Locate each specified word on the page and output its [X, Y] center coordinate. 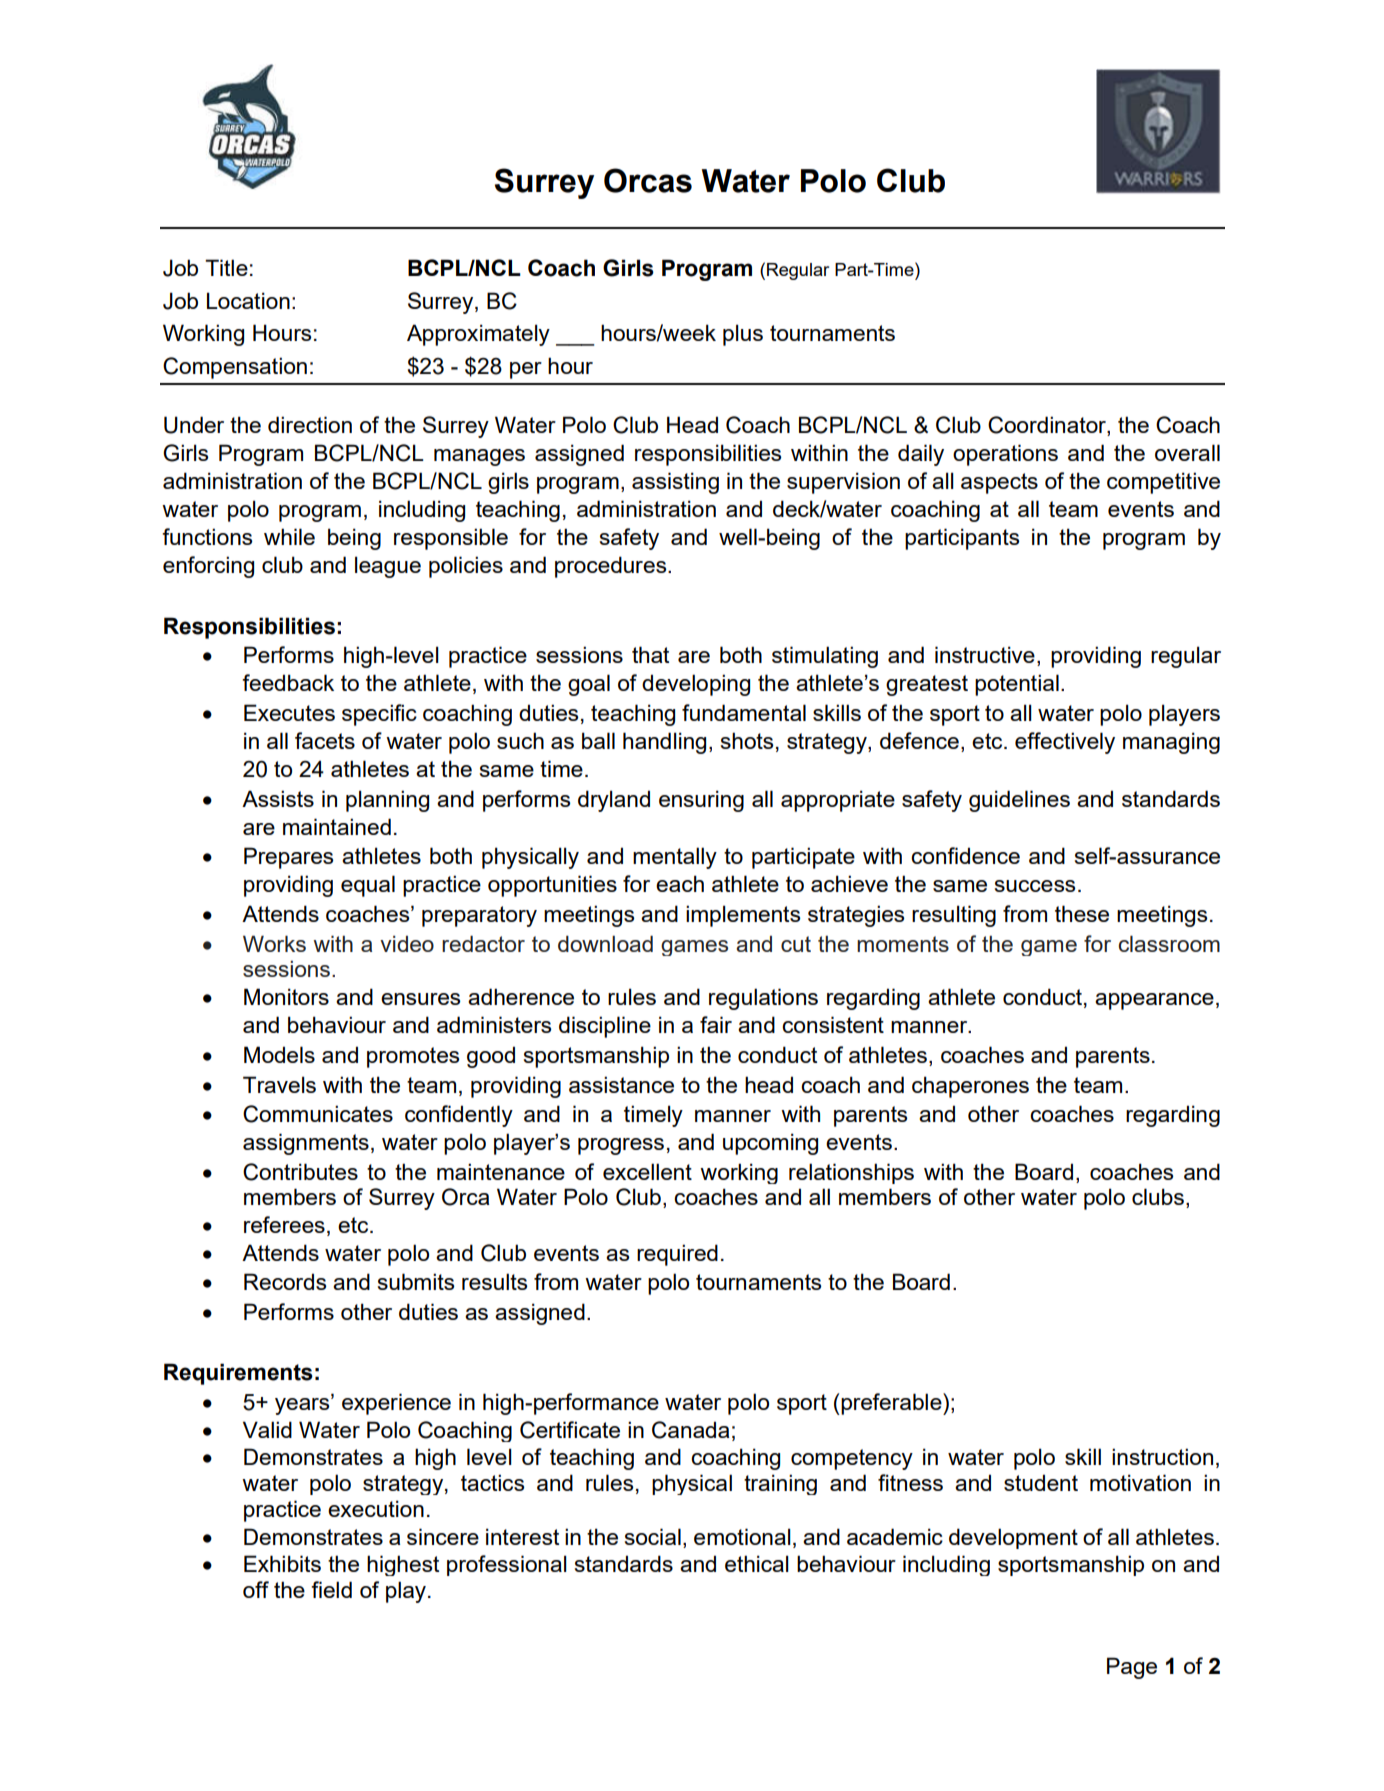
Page [1132, 1668]
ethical [757, 1563]
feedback [288, 682]
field [331, 1589]
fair [716, 1024]
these [1082, 913]
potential [1017, 685]
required [677, 1255]
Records [285, 1281]
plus [743, 335]
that [650, 654]
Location [248, 300]
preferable [891, 1404]
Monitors [286, 996]
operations [1005, 455]
